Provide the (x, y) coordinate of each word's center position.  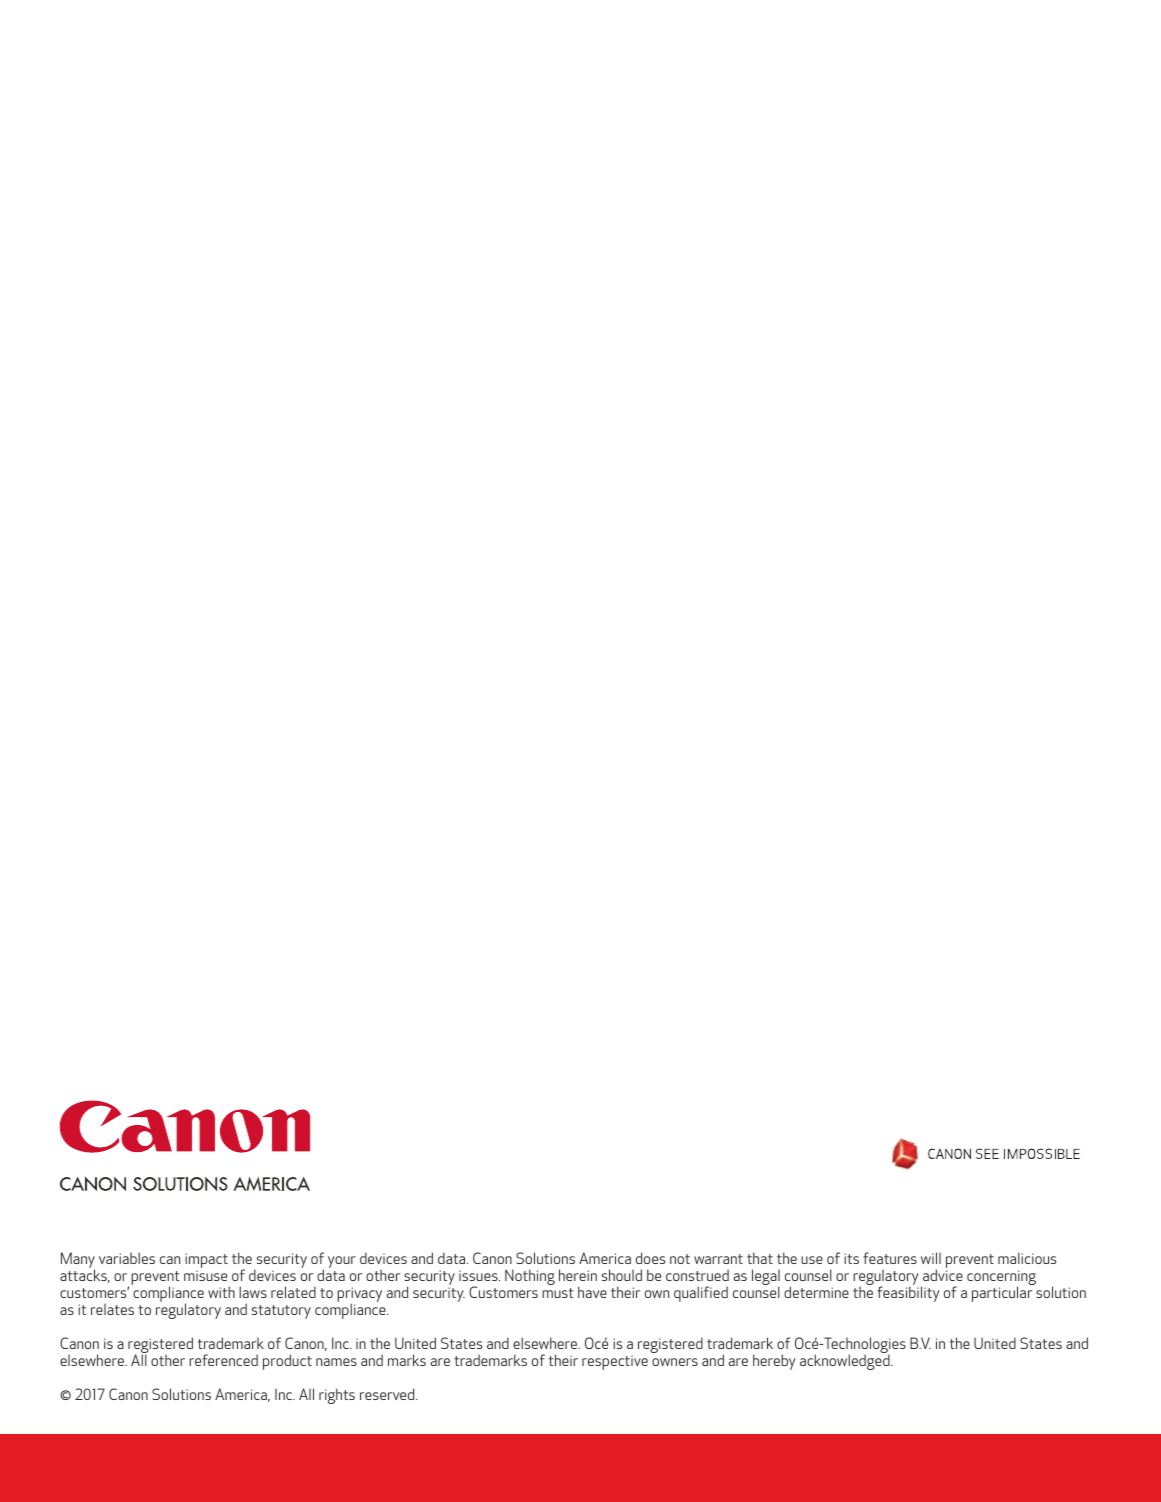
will (931, 1258)
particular (1003, 1293)
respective (615, 1362)
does (650, 1258)
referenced (223, 1360)
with (221, 1292)
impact (206, 1260)
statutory (281, 1312)
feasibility (908, 1293)
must (558, 1293)
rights (337, 1396)
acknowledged (846, 1362)
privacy (359, 1296)
